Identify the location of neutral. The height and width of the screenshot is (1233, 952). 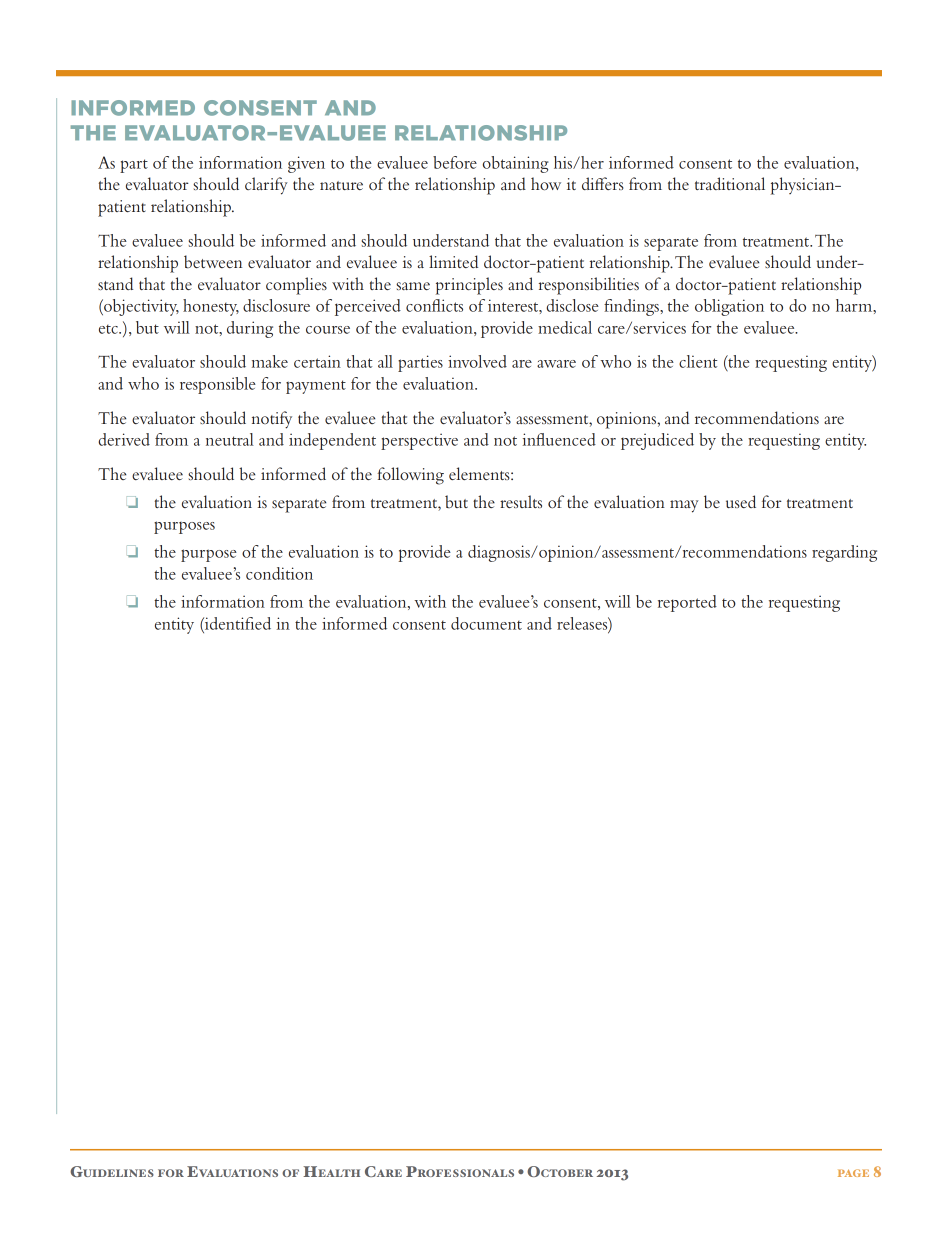
(230, 439).
